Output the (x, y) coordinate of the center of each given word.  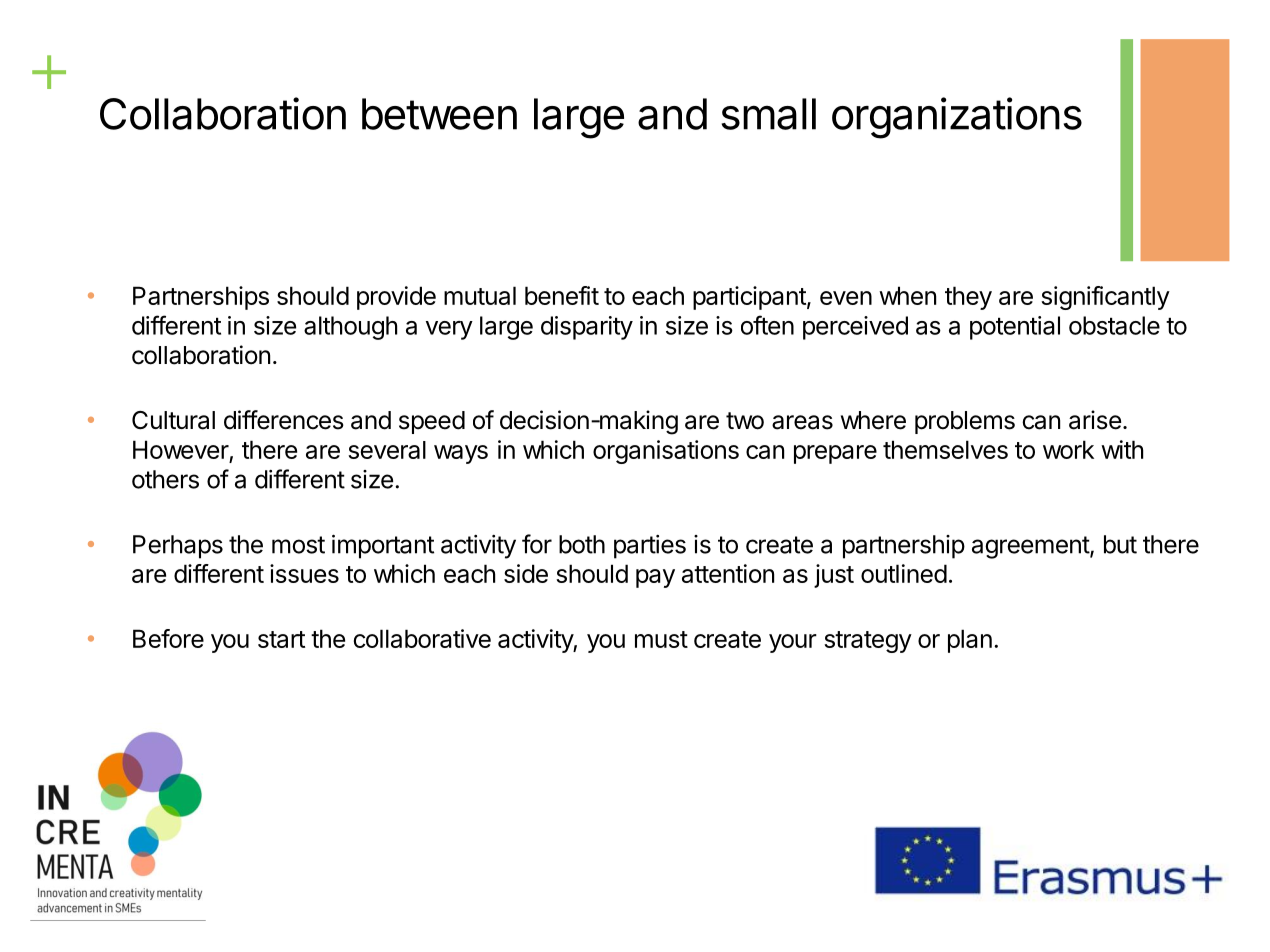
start (281, 639)
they (968, 298)
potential (1015, 328)
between (439, 114)
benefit (562, 295)
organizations (957, 118)
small (769, 114)
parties (650, 547)
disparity (587, 328)
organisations (666, 452)
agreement (1031, 547)
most (298, 545)
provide (396, 298)
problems (965, 422)
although (350, 328)
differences (284, 420)
